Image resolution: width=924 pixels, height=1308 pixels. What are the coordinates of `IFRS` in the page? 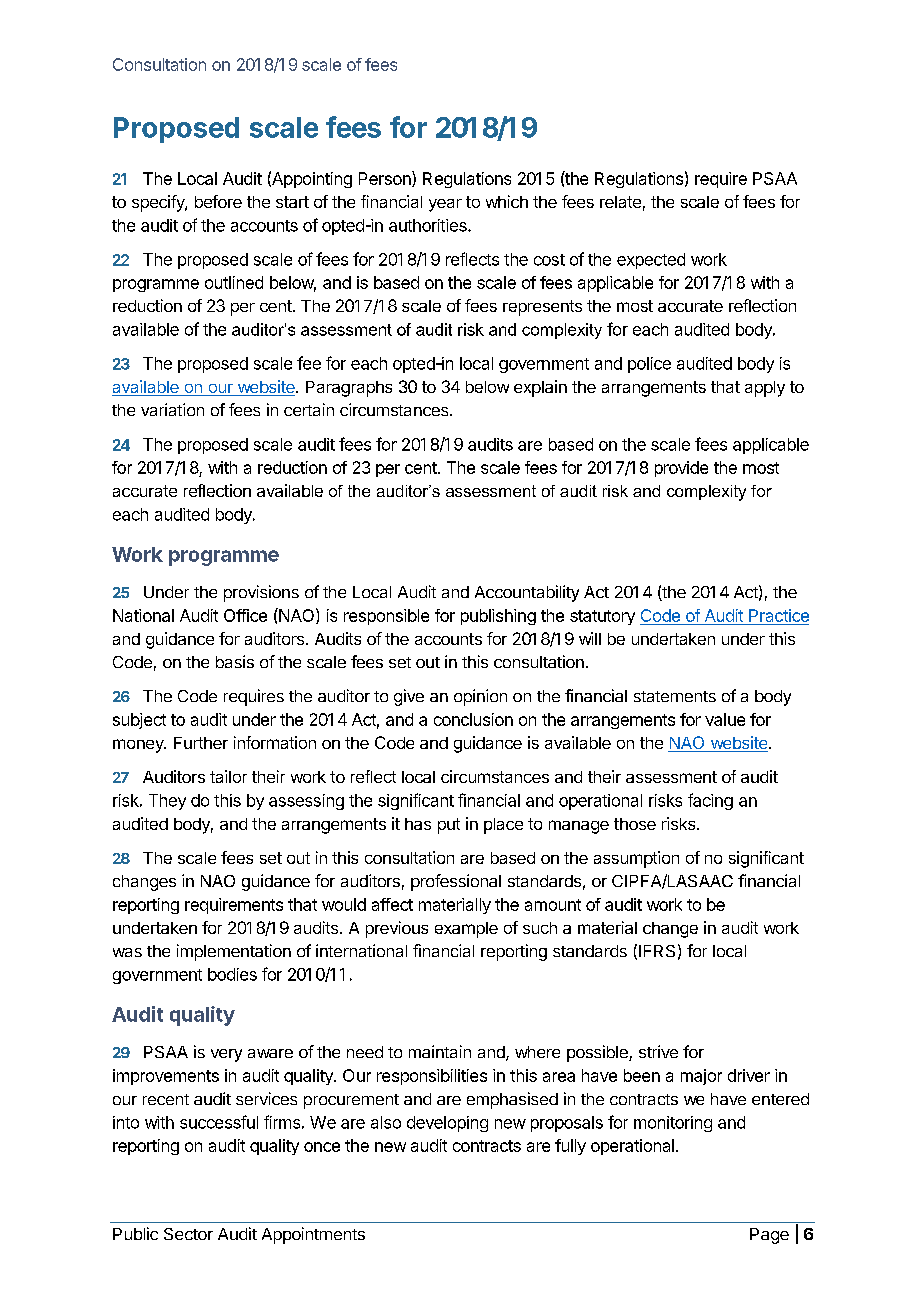 It's located at (657, 951).
